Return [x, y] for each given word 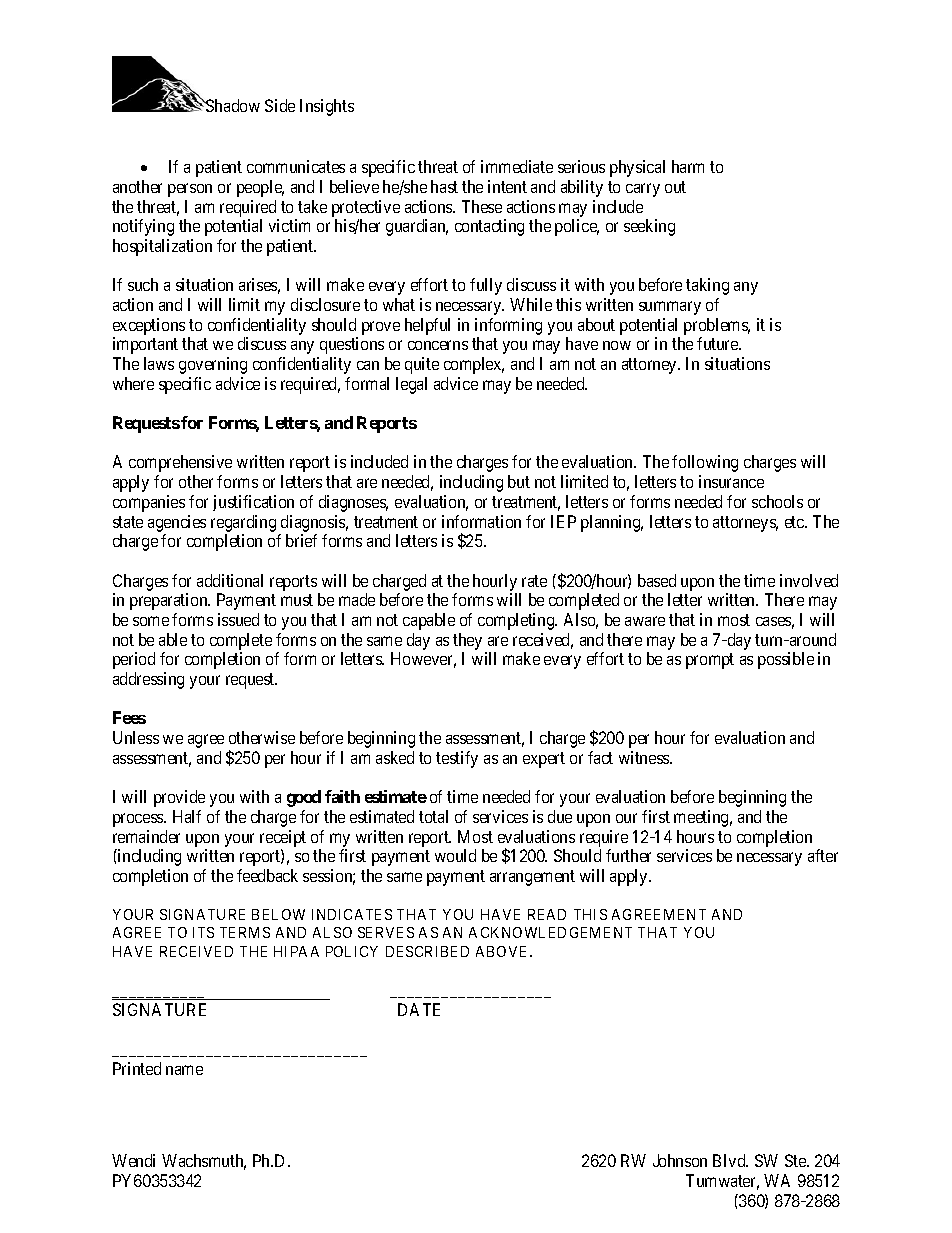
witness [645, 757]
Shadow [232, 105]
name [184, 1070]
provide [179, 798]
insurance [731, 481]
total [433, 816]
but [519, 481]
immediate [517, 166]
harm [688, 166]
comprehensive [180, 463]
